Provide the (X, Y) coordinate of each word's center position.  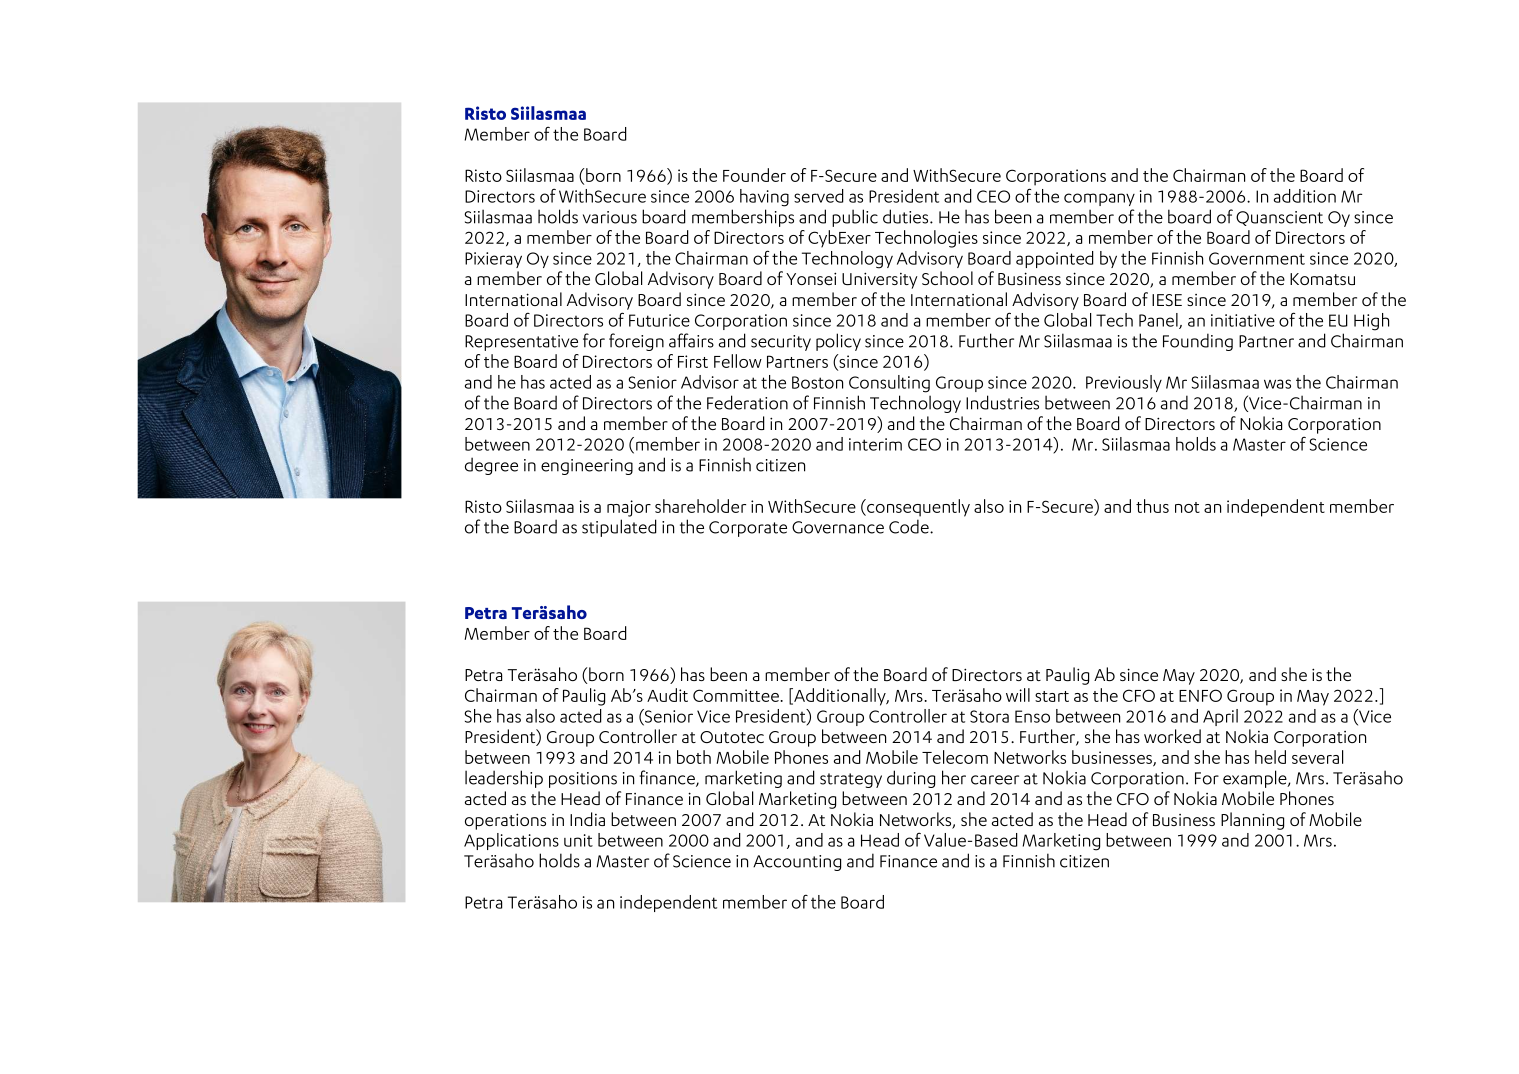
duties (907, 216)
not (1187, 507)
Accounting (797, 863)
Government (1257, 258)
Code (910, 526)
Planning (1252, 821)
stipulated (619, 528)
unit (578, 840)
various (610, 217)
